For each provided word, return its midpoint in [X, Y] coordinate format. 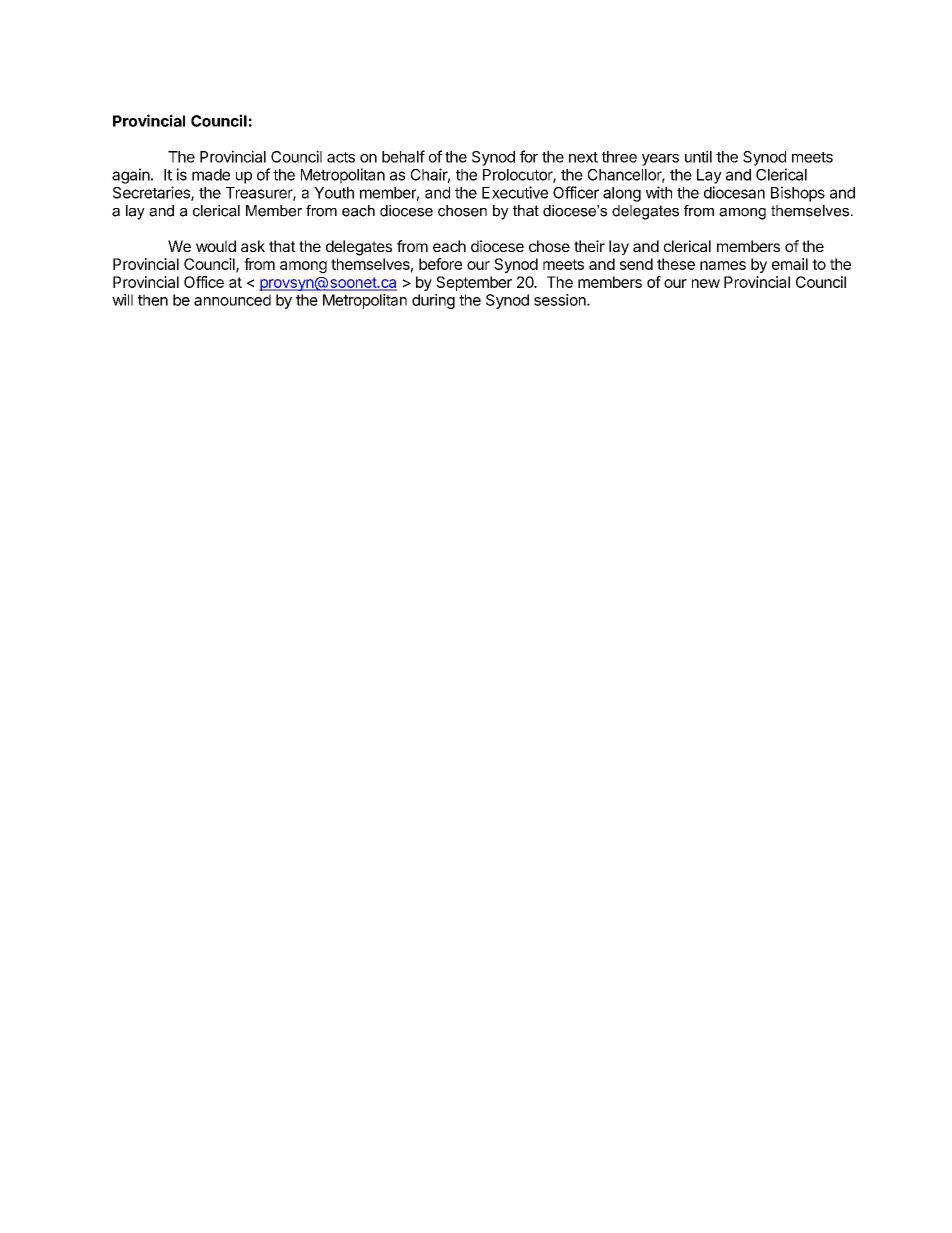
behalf [403, 156]
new [706, 283]
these [676, 264]
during [433, 301]
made [211, 175]
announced [232, 300]
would [216, 246]
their [589, 246]
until [698, 156]
